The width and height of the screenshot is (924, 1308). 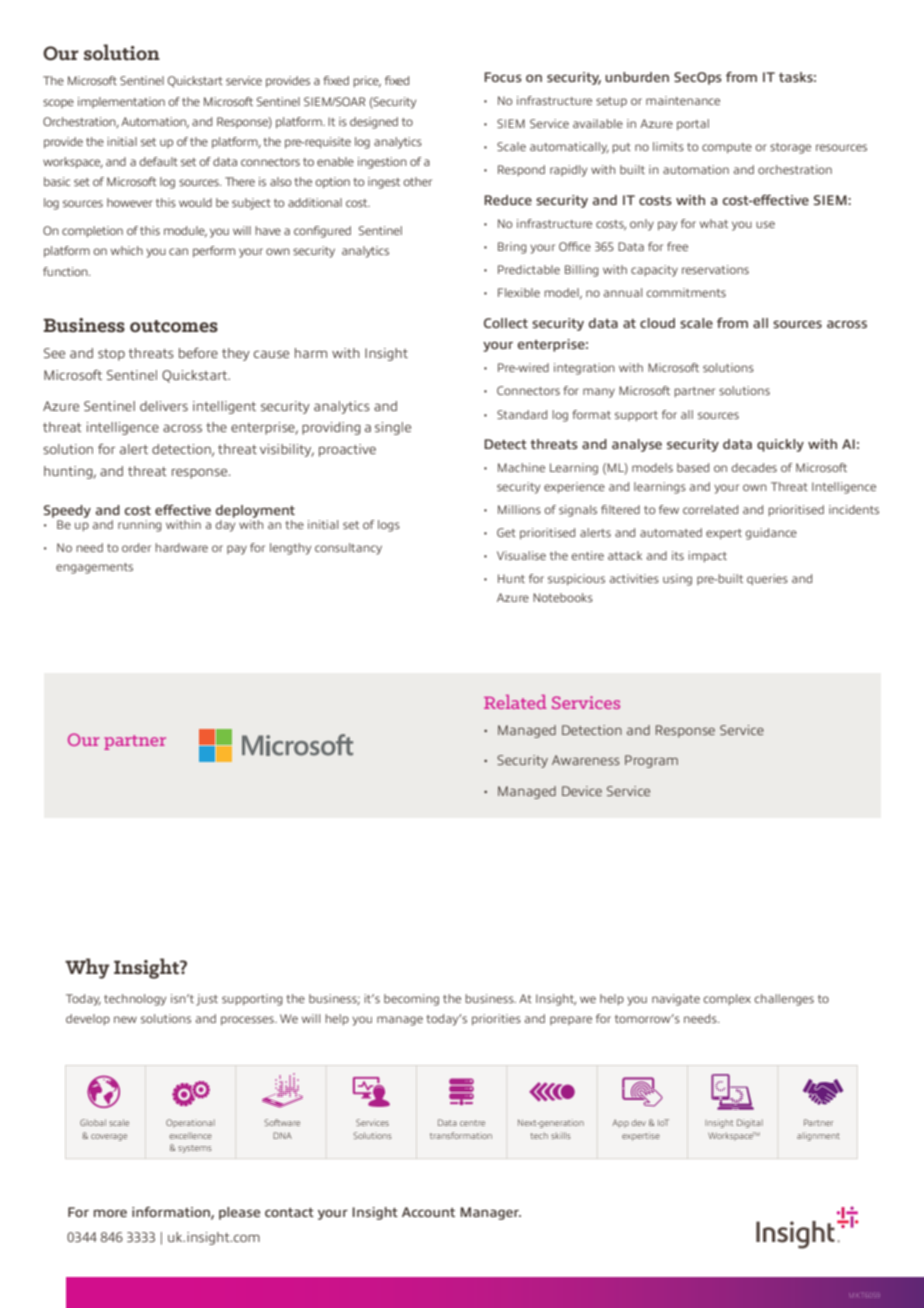 I want to click on implementation, so click(x=121, y=102).
